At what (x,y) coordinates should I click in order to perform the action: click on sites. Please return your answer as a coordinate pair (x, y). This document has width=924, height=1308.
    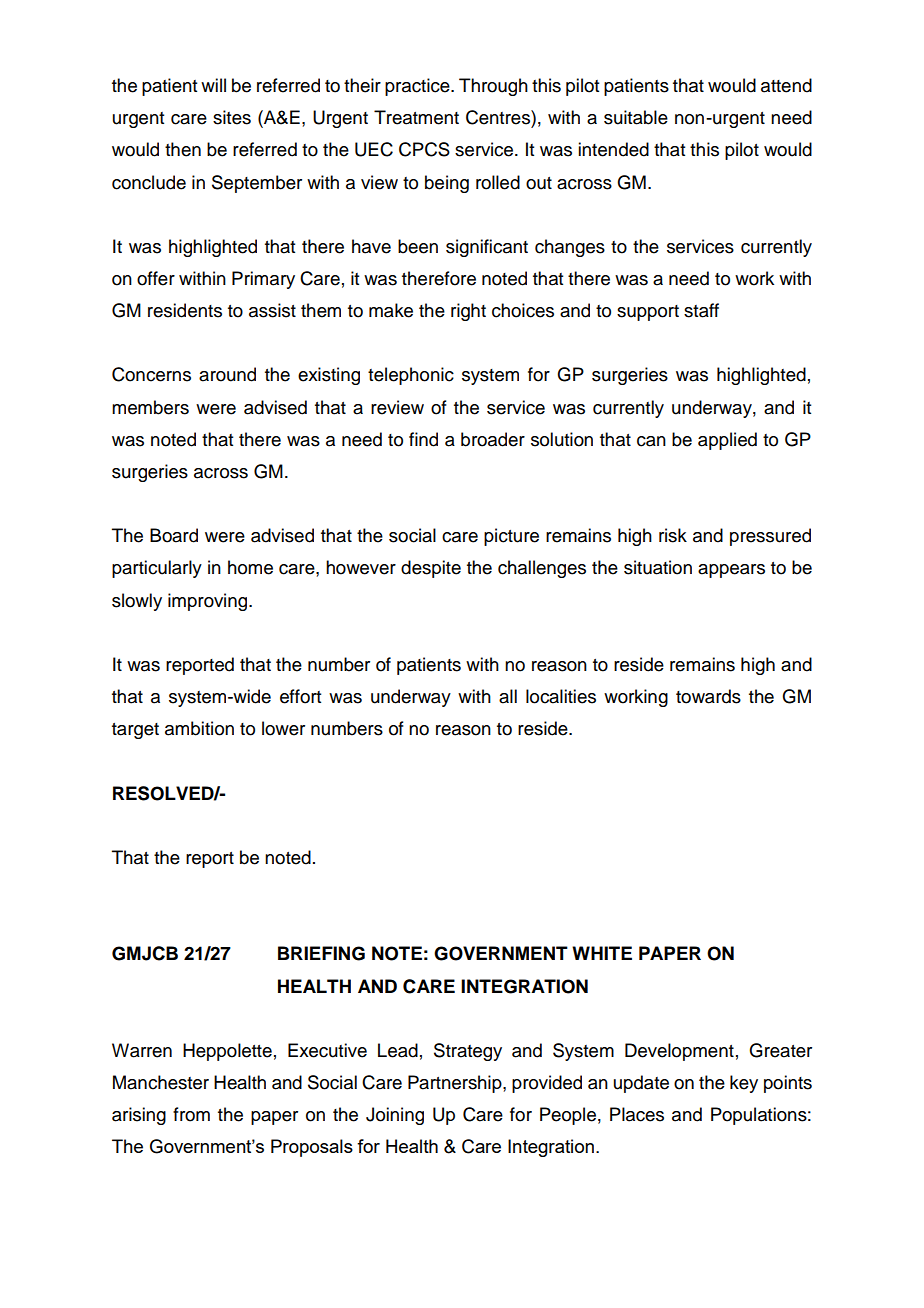
    Looking at the image, I should click on (232, 117).
